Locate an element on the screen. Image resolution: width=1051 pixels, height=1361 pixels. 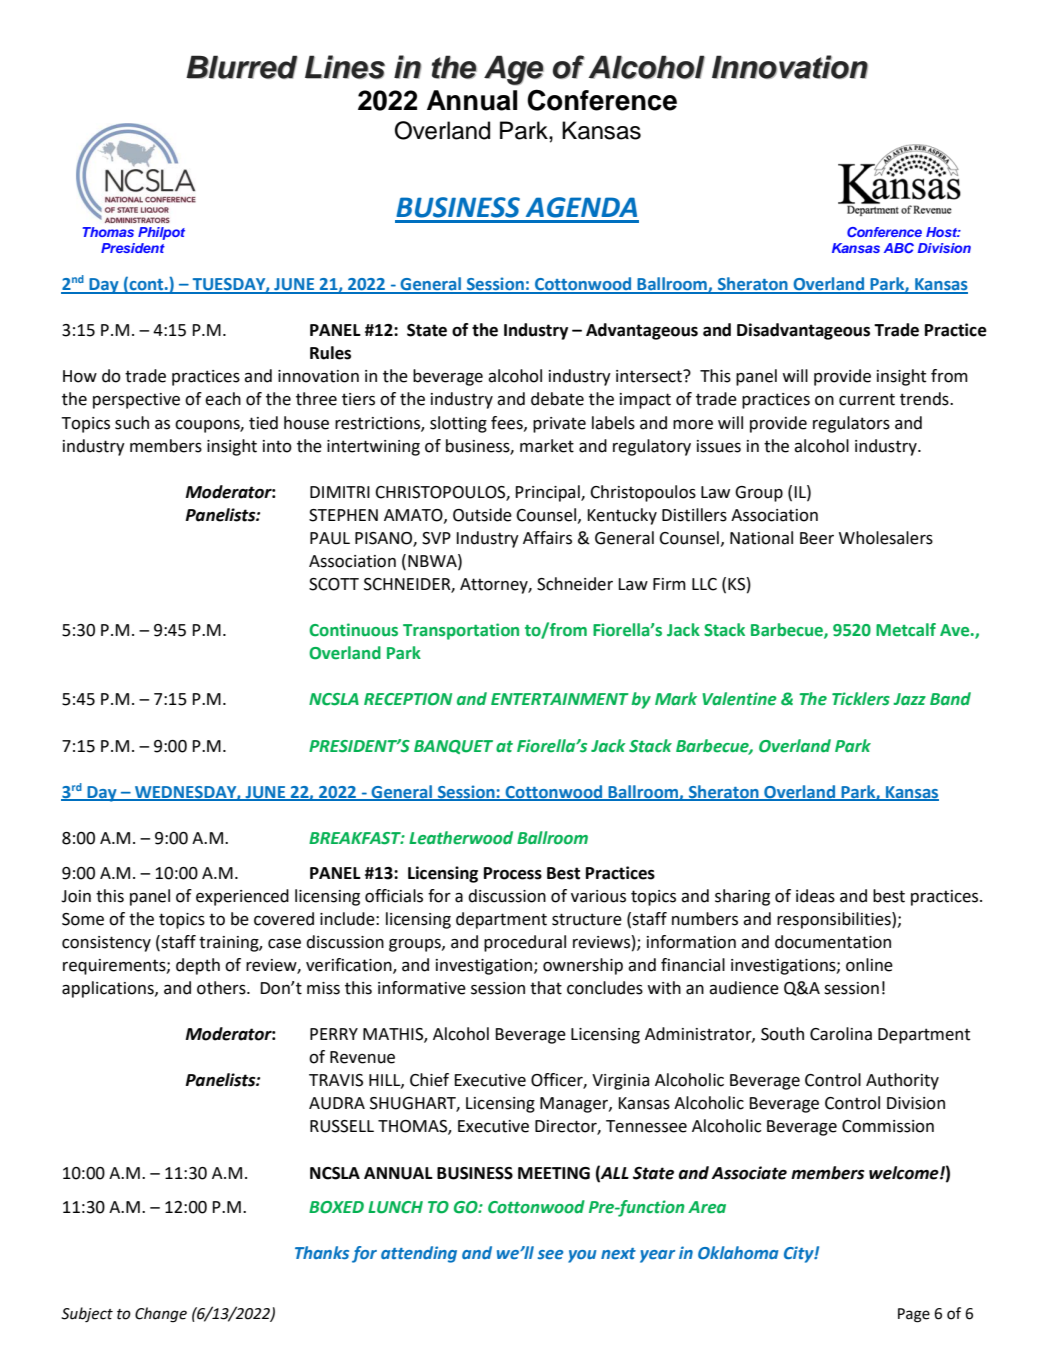
Change is located at coordinates (161, 1315).
